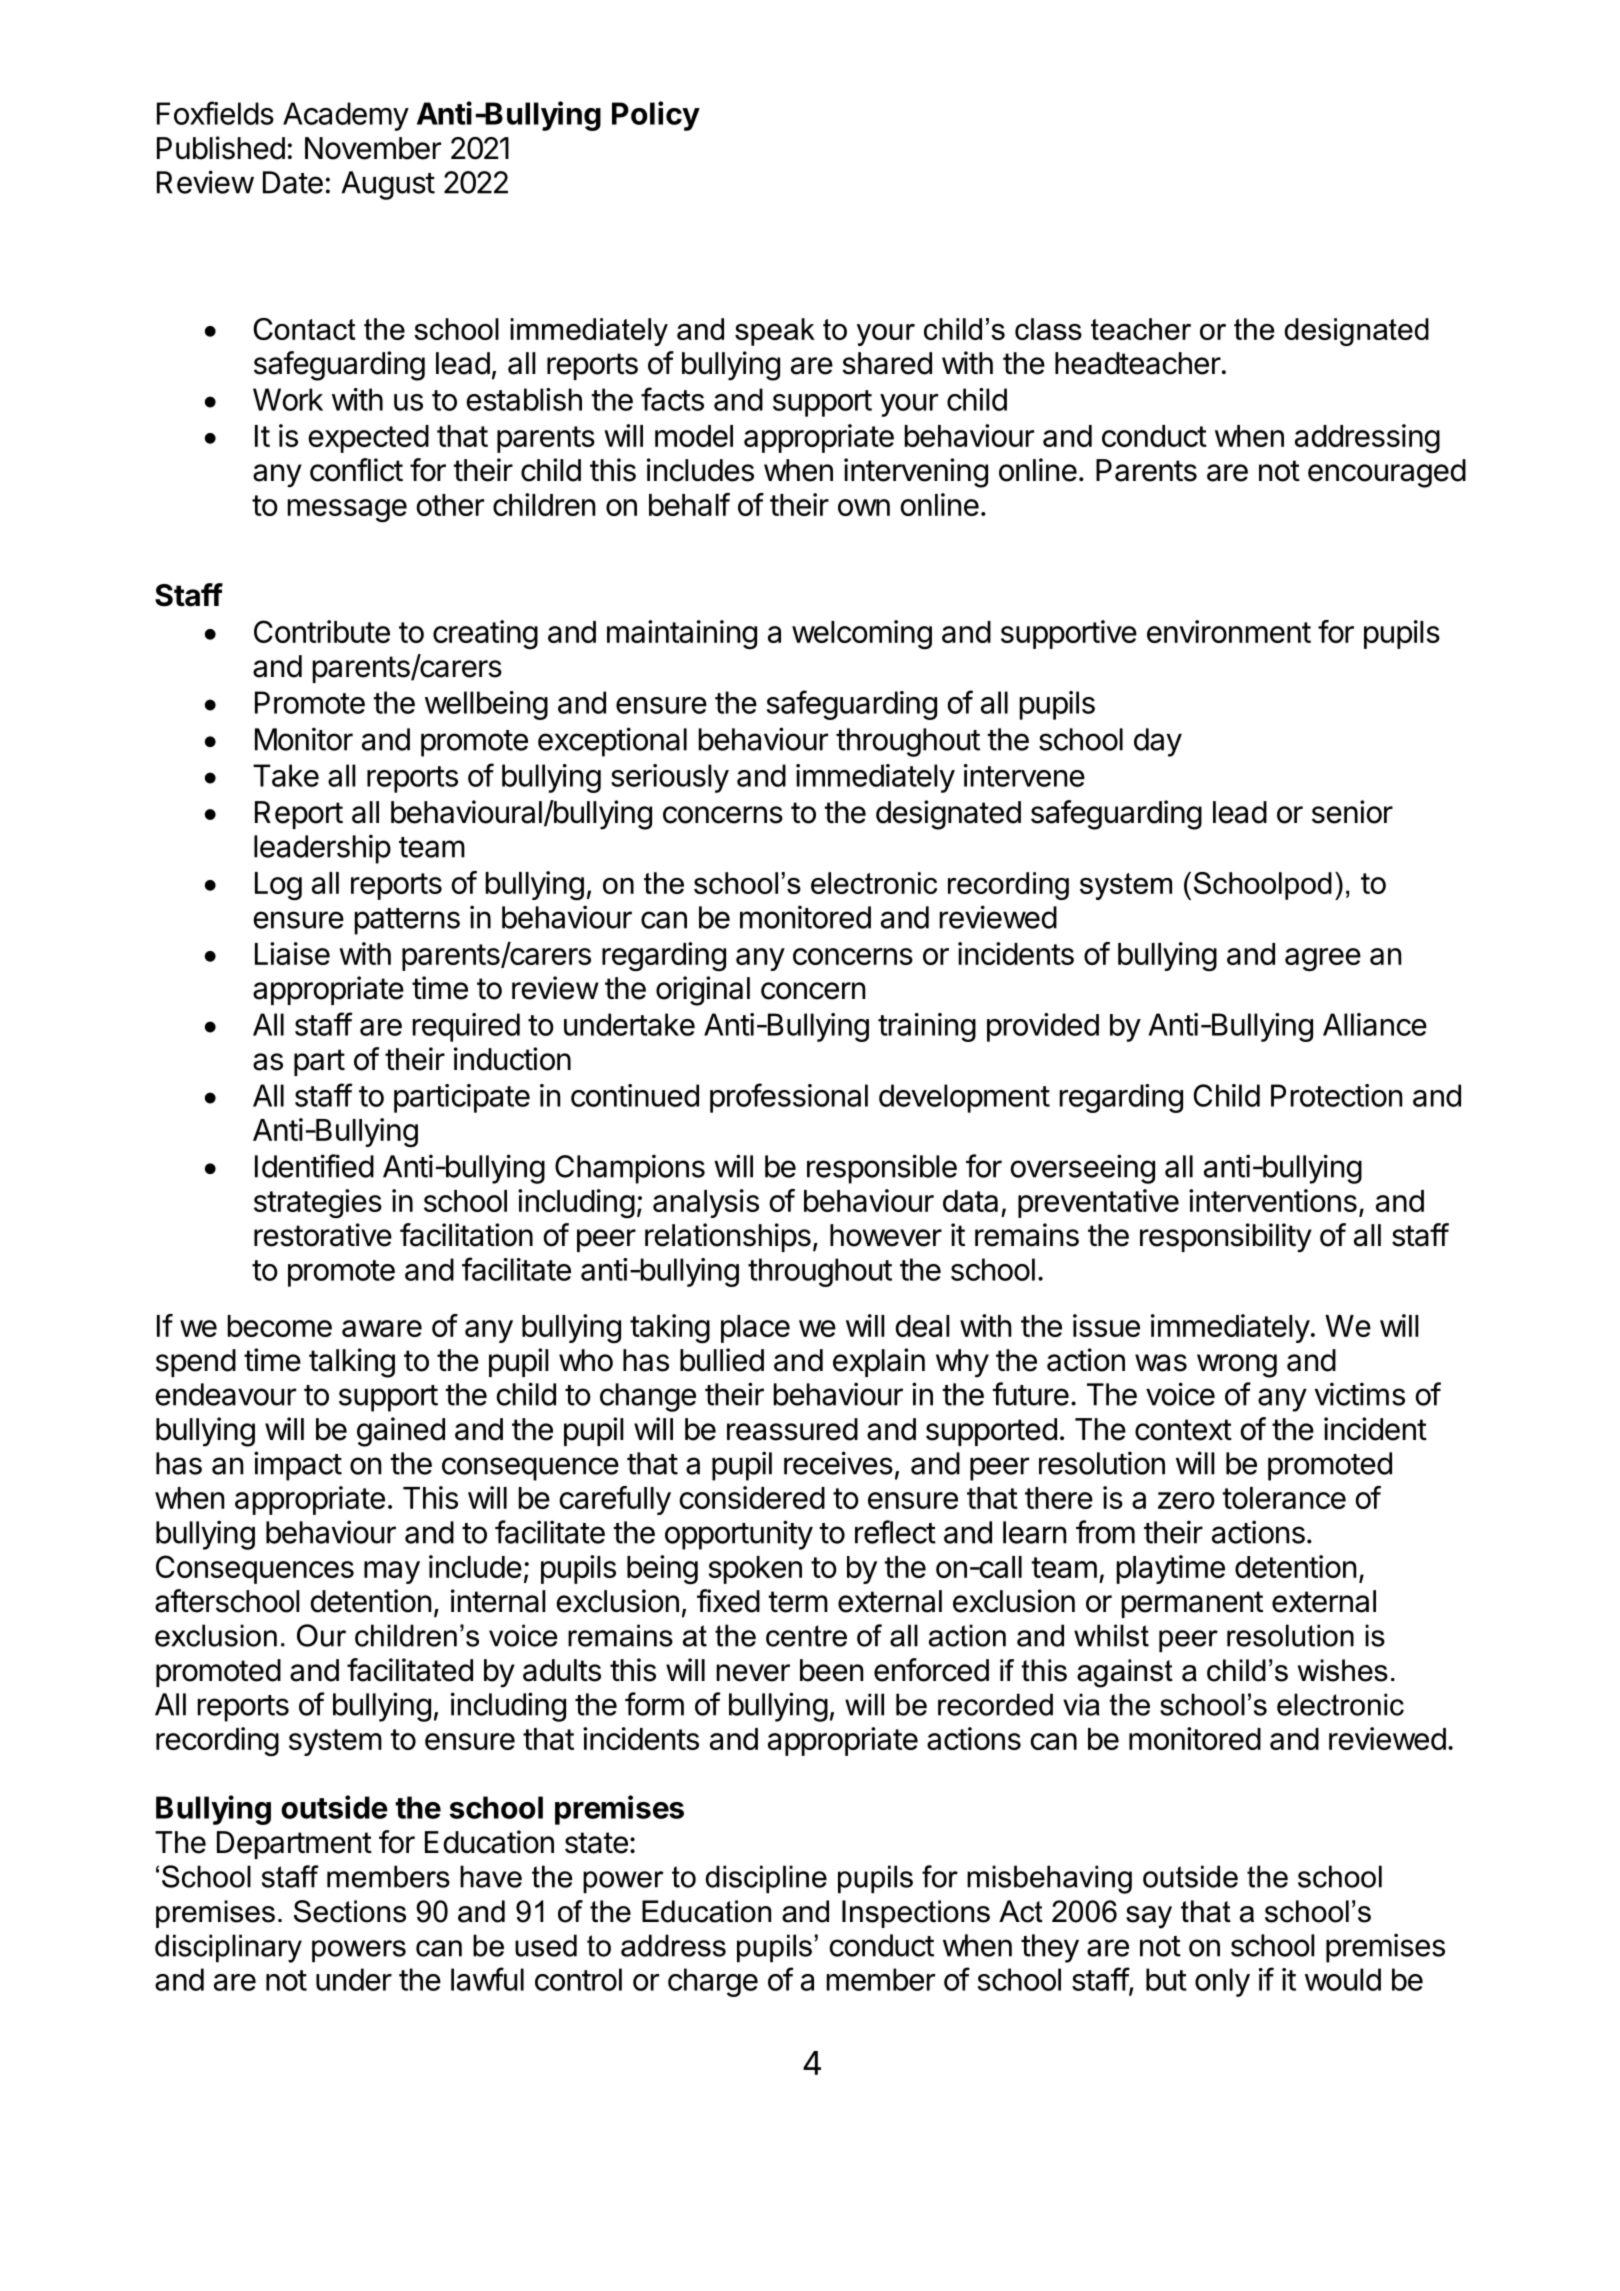 Image resolution: width=1620 pixels, height=2291 pixels. Describe the element at coordinates (1048, 329) in the screenshot. I see `class` at that location.
